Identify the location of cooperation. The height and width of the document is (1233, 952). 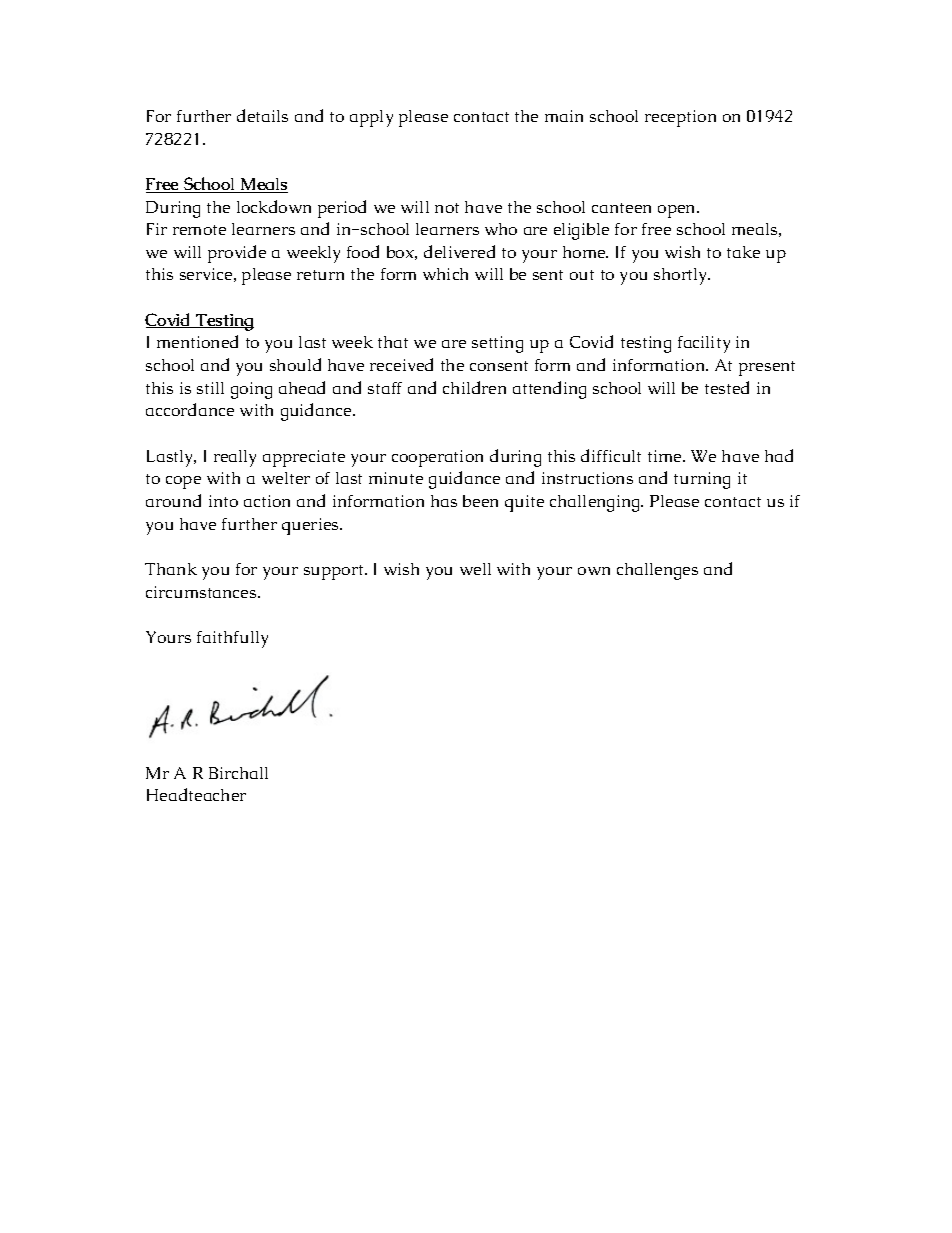
(437, 458).
